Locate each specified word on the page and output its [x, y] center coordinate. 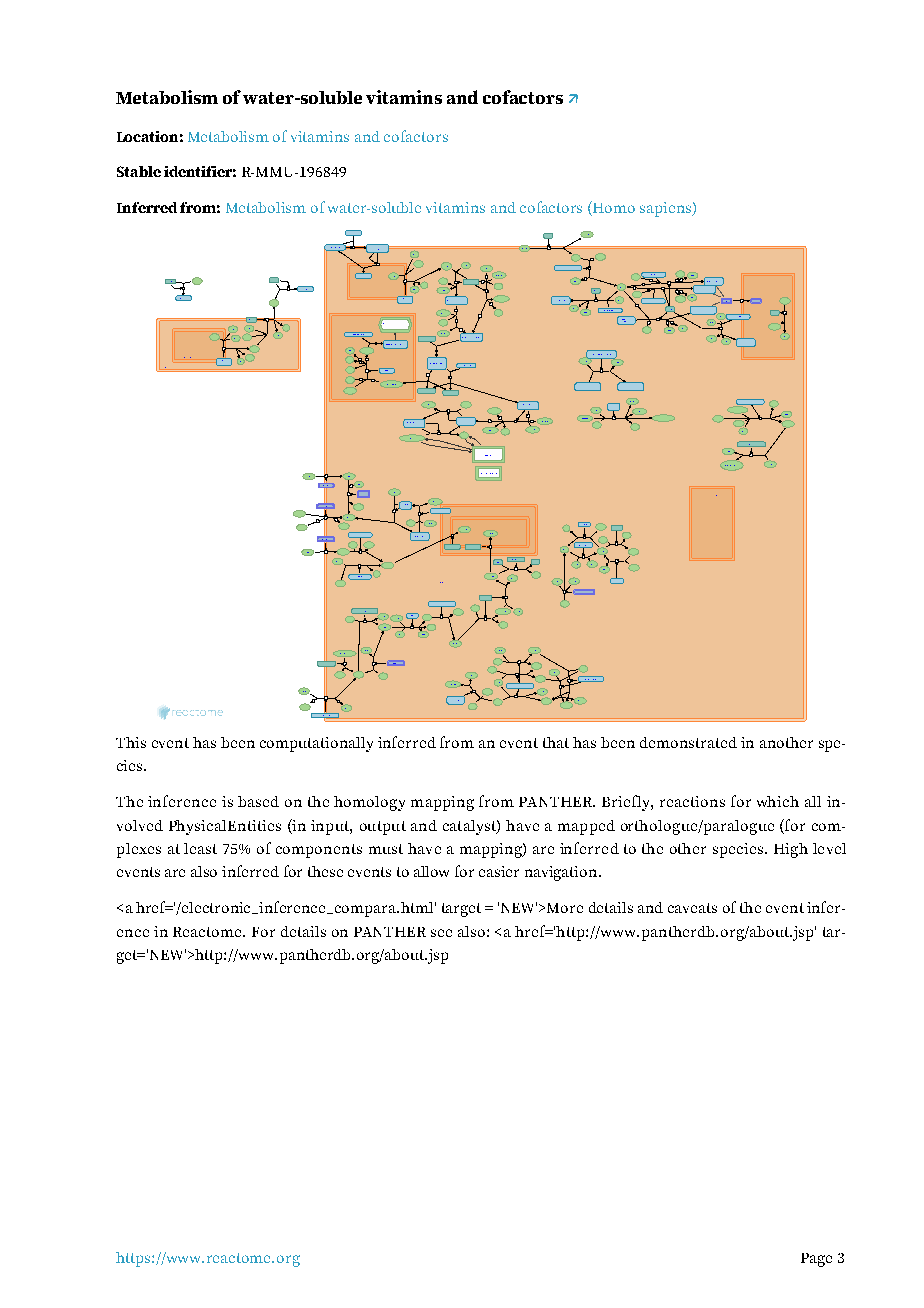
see [441, 933]
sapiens [667, 209]
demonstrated [688, 742]
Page [816, 1260]
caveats [692, 908]
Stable [139, 171]
